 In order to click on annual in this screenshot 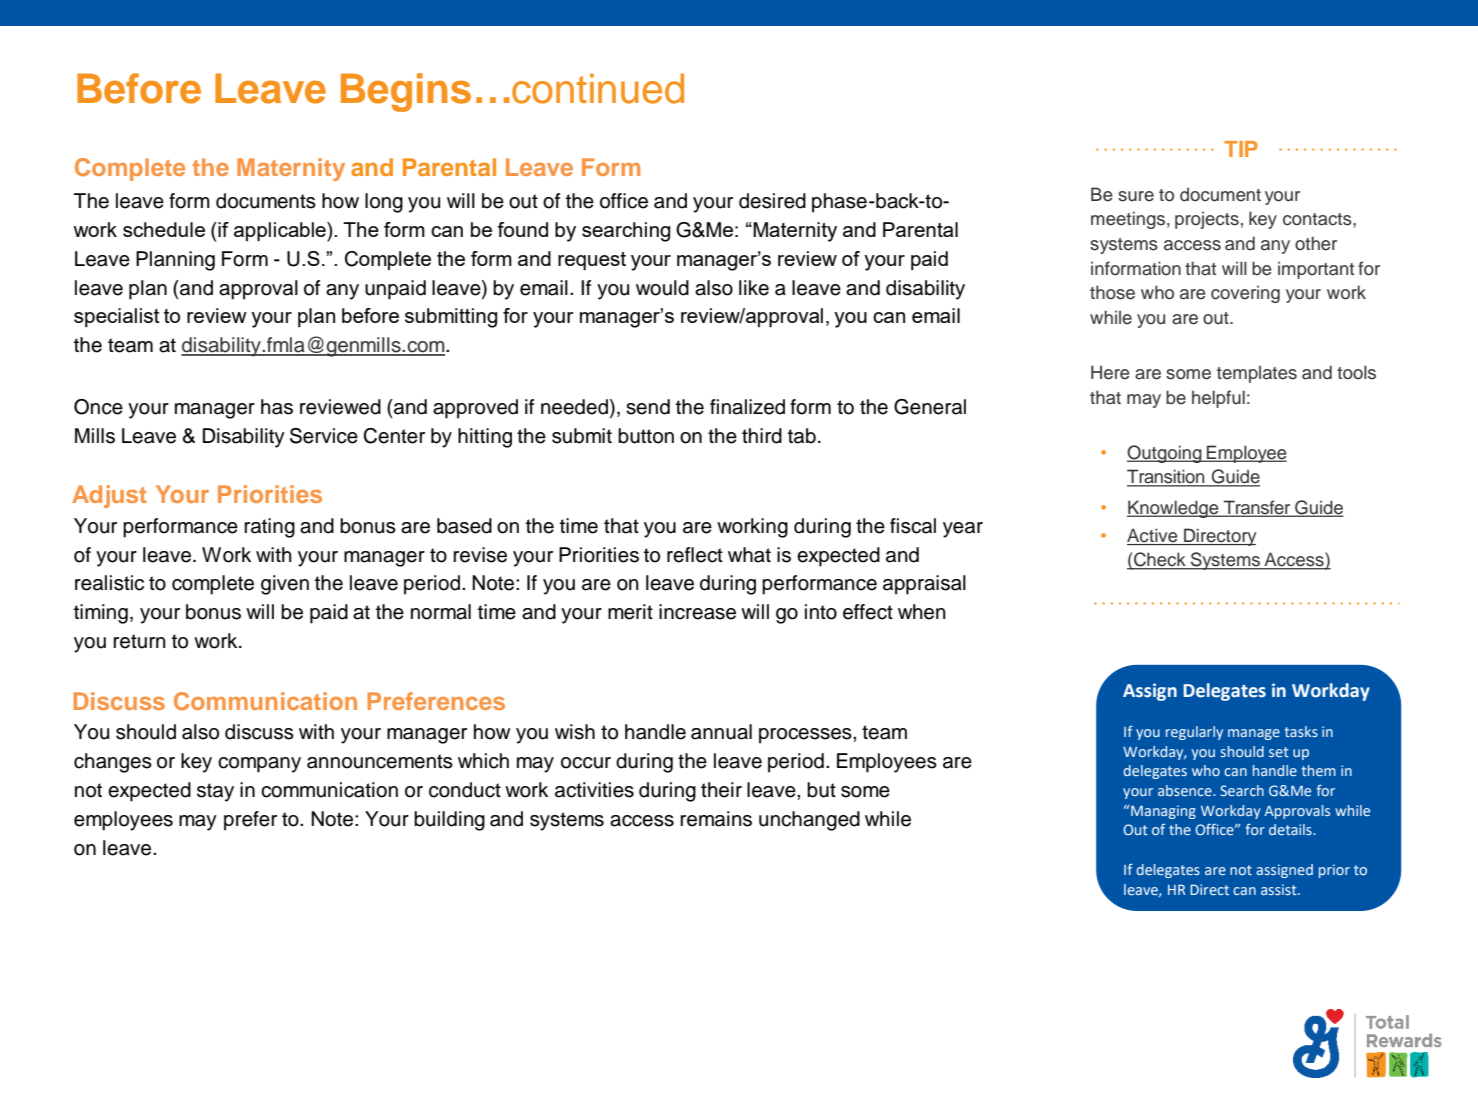, I will do `click(721, 732)`.
